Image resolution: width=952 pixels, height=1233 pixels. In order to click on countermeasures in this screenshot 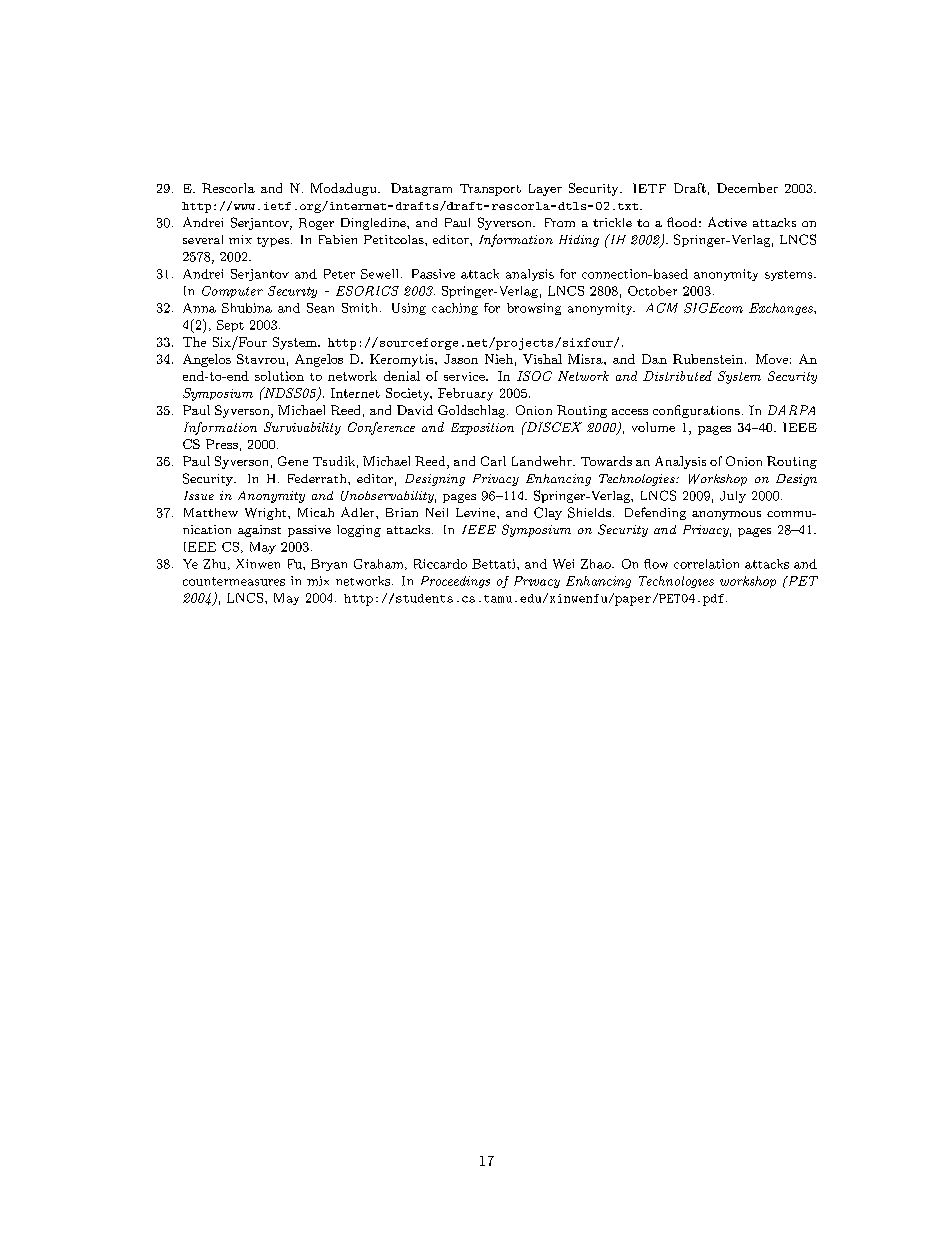, I will do `click(234, 581)`.
